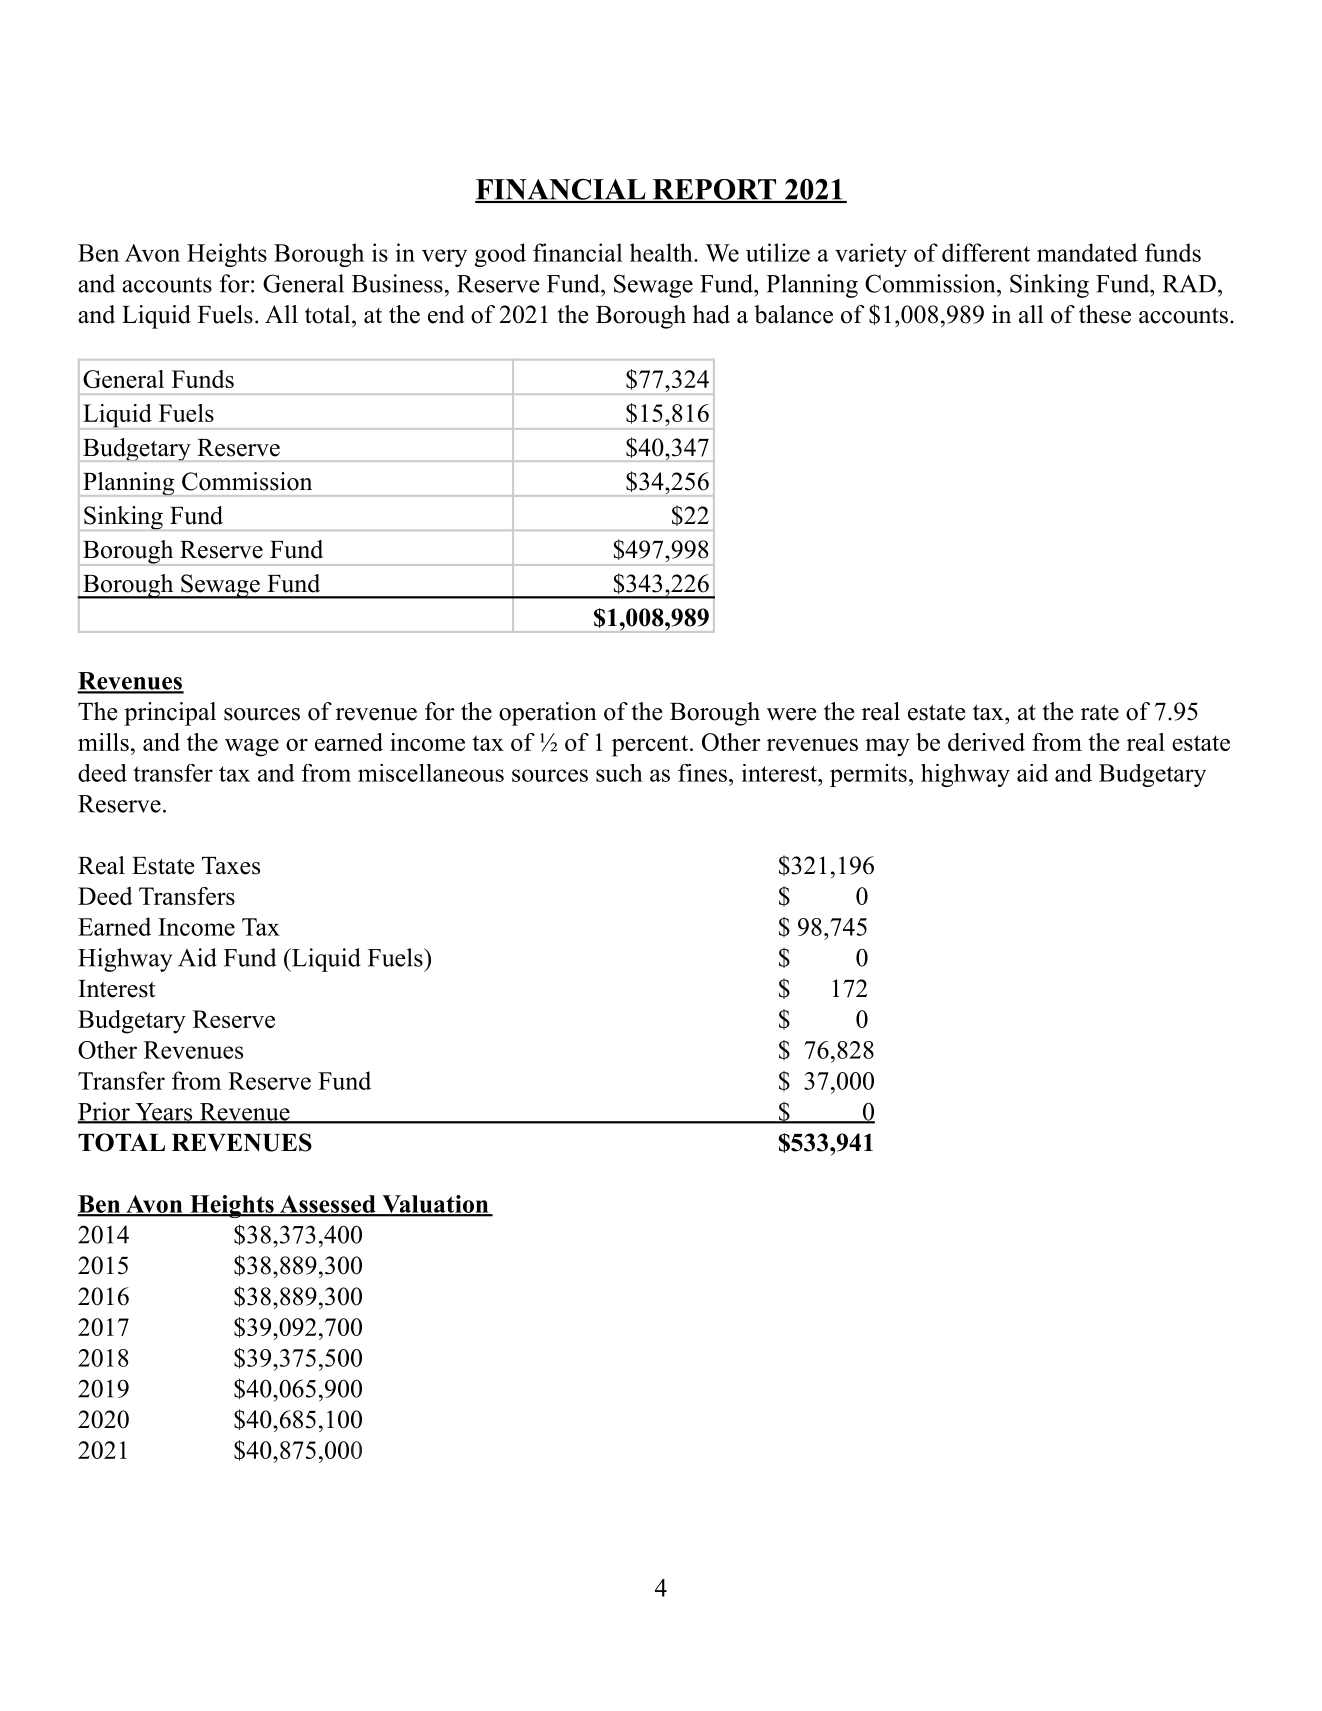  Describe the element at coordinates (662, 252) in the image. I see `health` at that location.
